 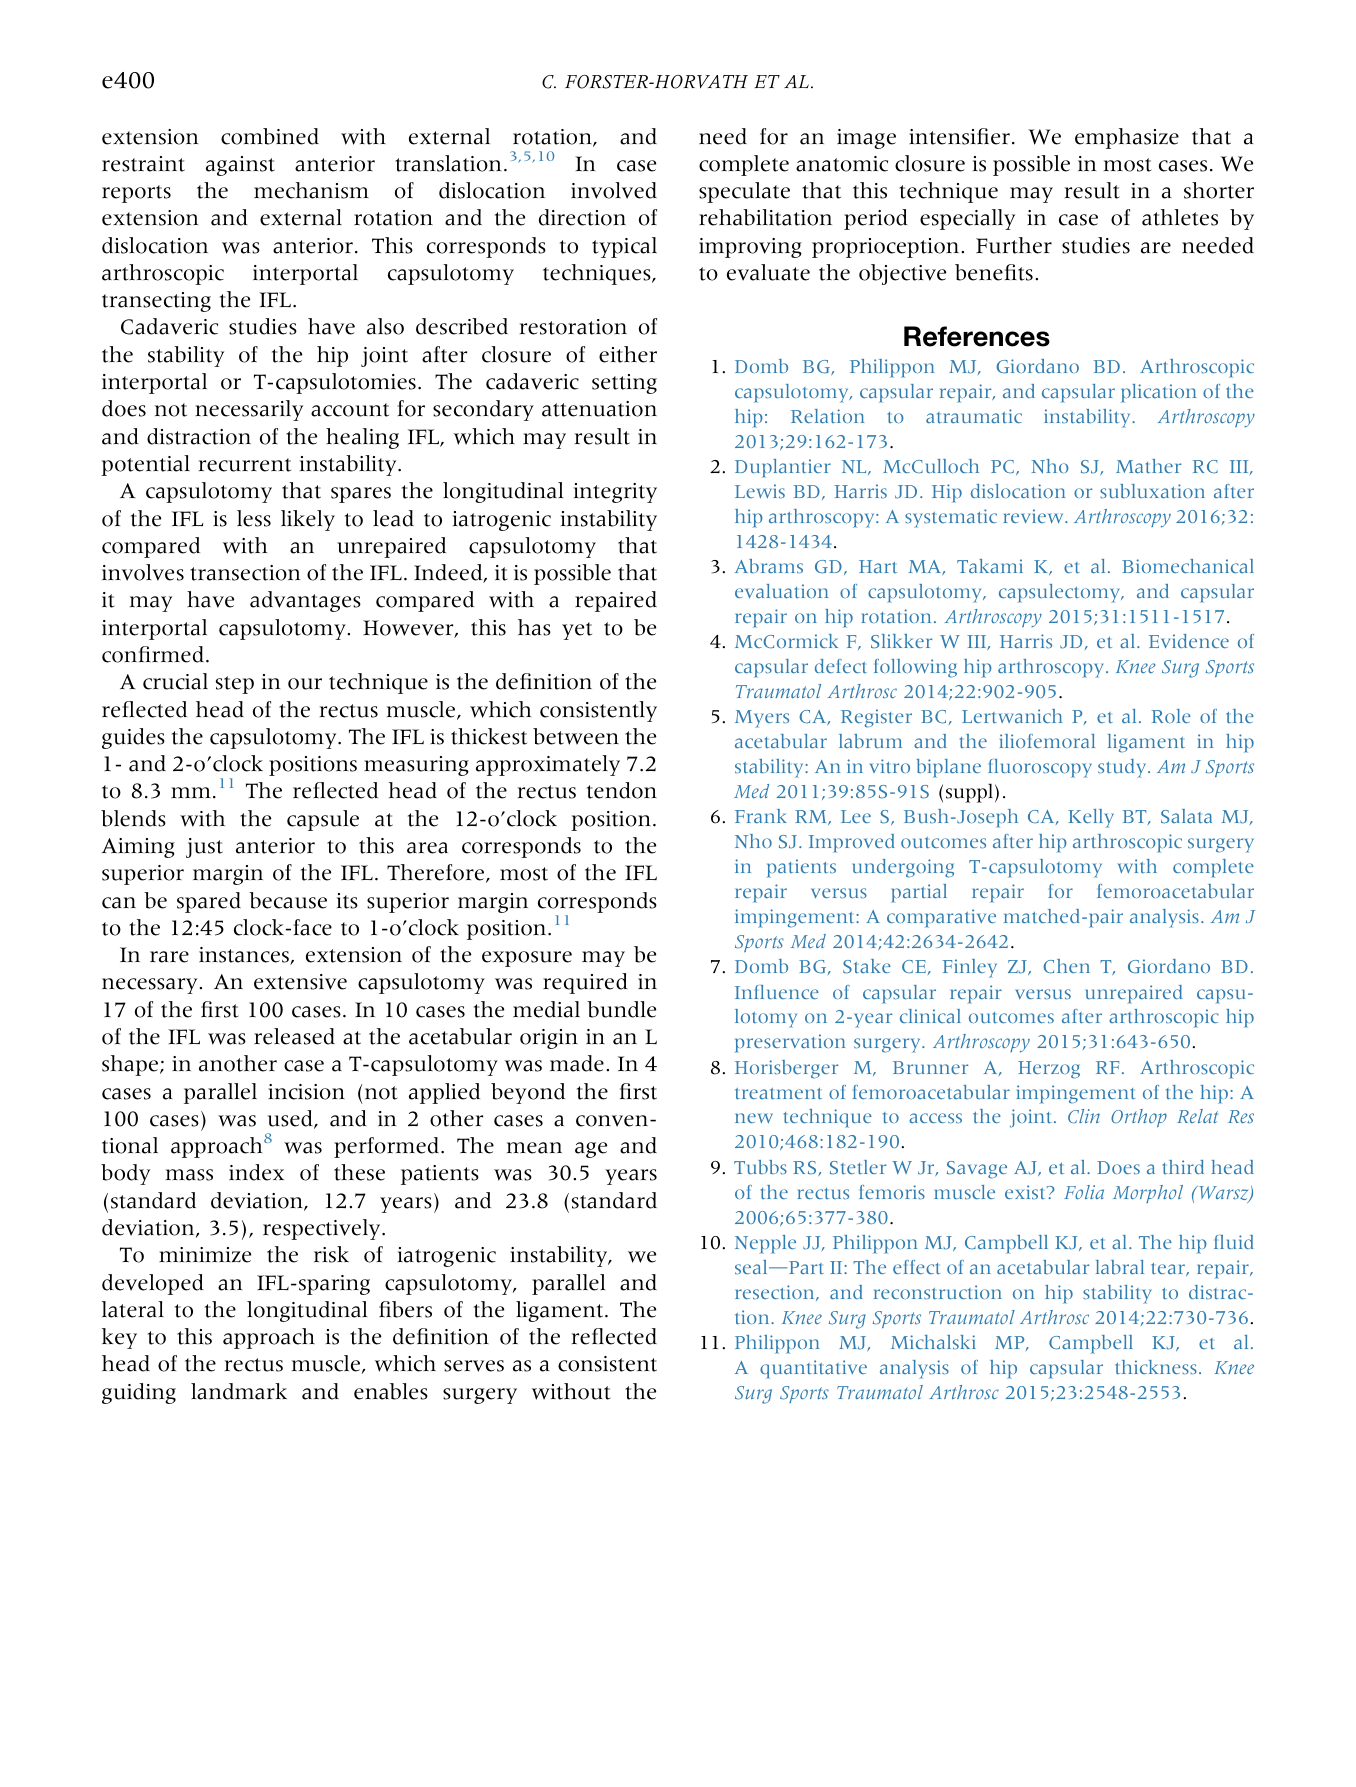 What do you see at coordinates (622, 790) in the screenshot?
I see `tendon` at bounding box center [622, 790].
